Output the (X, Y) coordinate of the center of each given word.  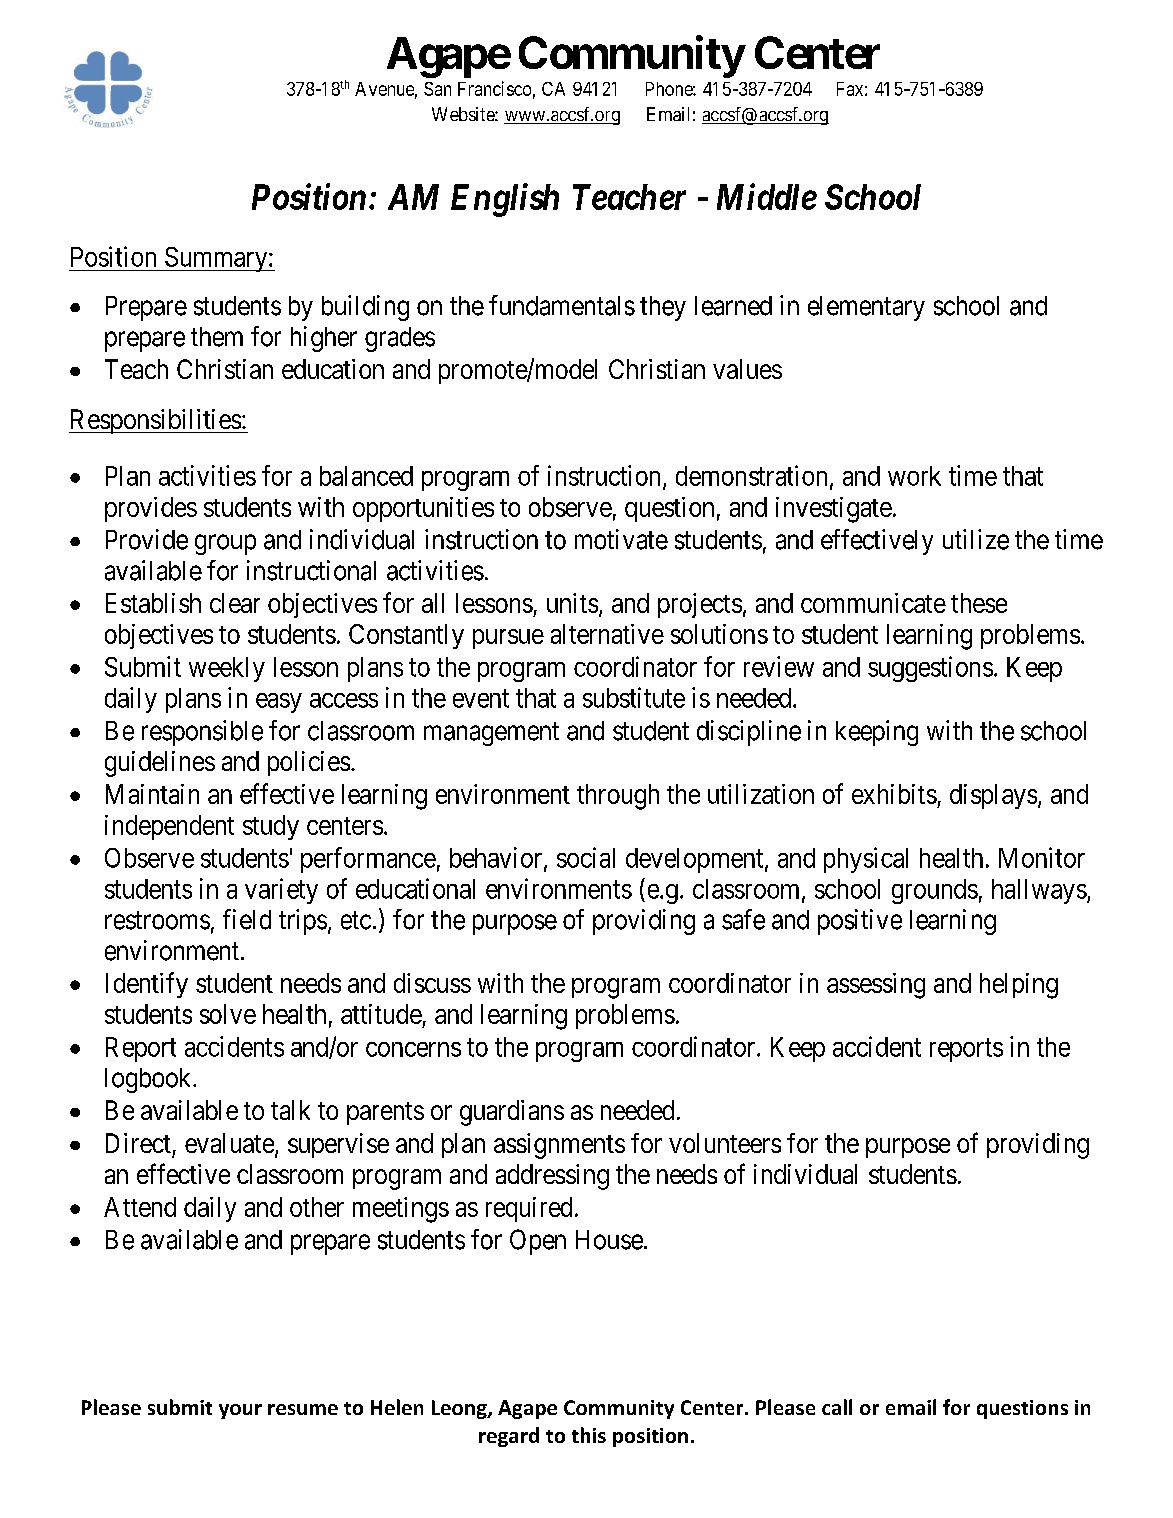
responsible (202, 733)
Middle (767, 196)
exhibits (894, 794)
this (589, 1435)
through (618, 797)
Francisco (494, 88)
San (437, 89)
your (240, 1411)
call (837, 1407)
